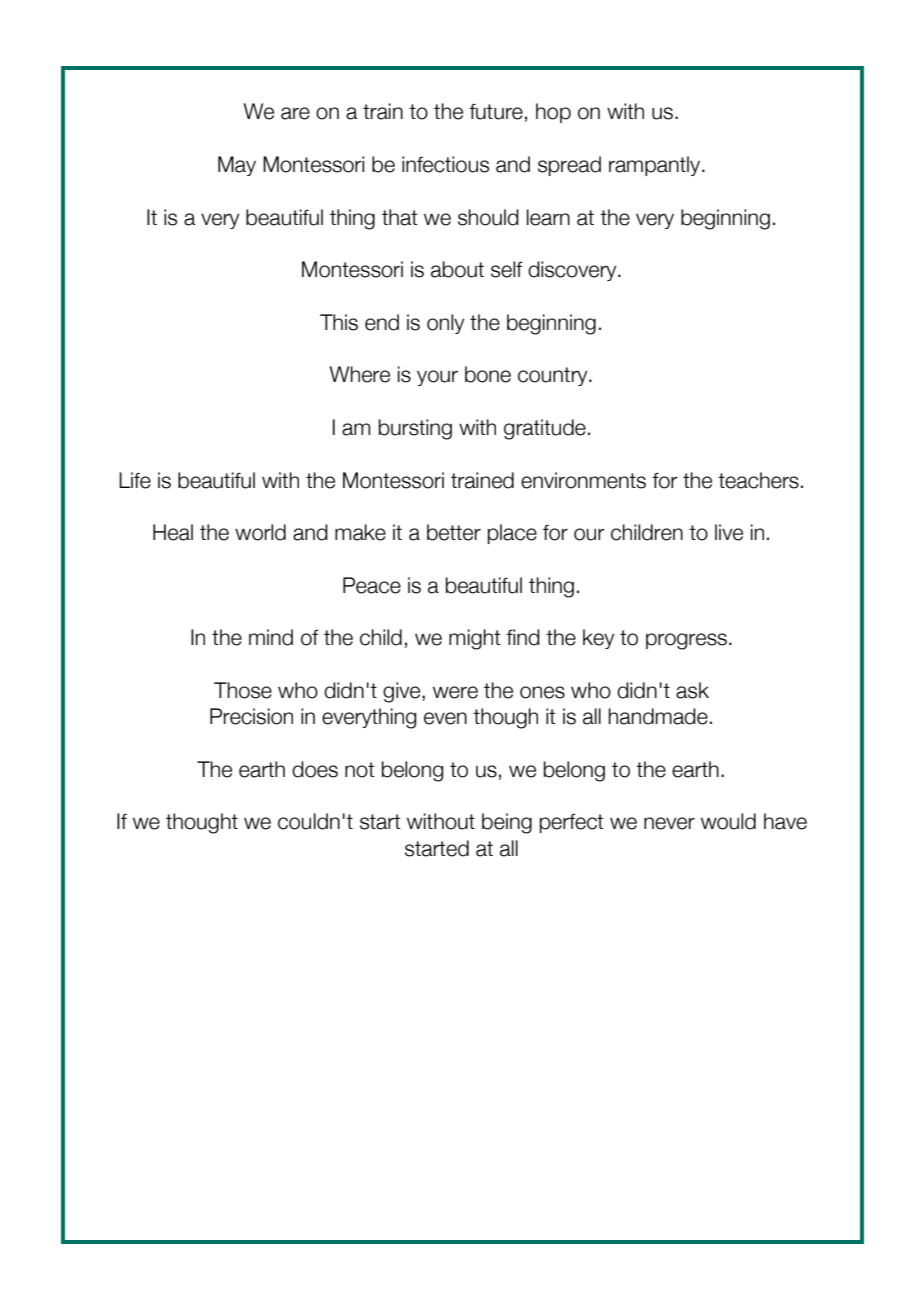 This screenshot has width=924, height=1308. I want to click on does, so click(315, 769).
